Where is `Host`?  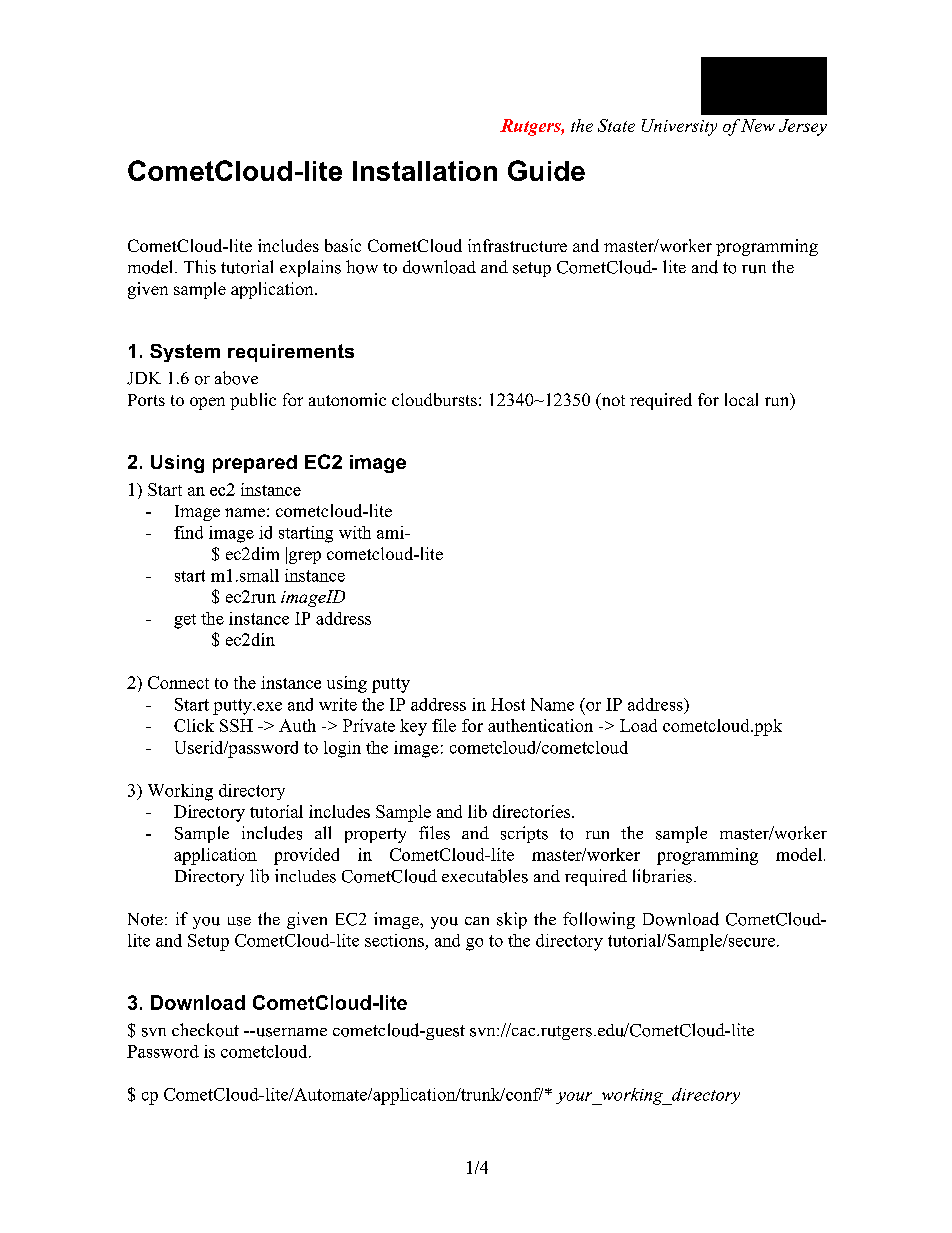
Host is located at coordinates (508, 704).
